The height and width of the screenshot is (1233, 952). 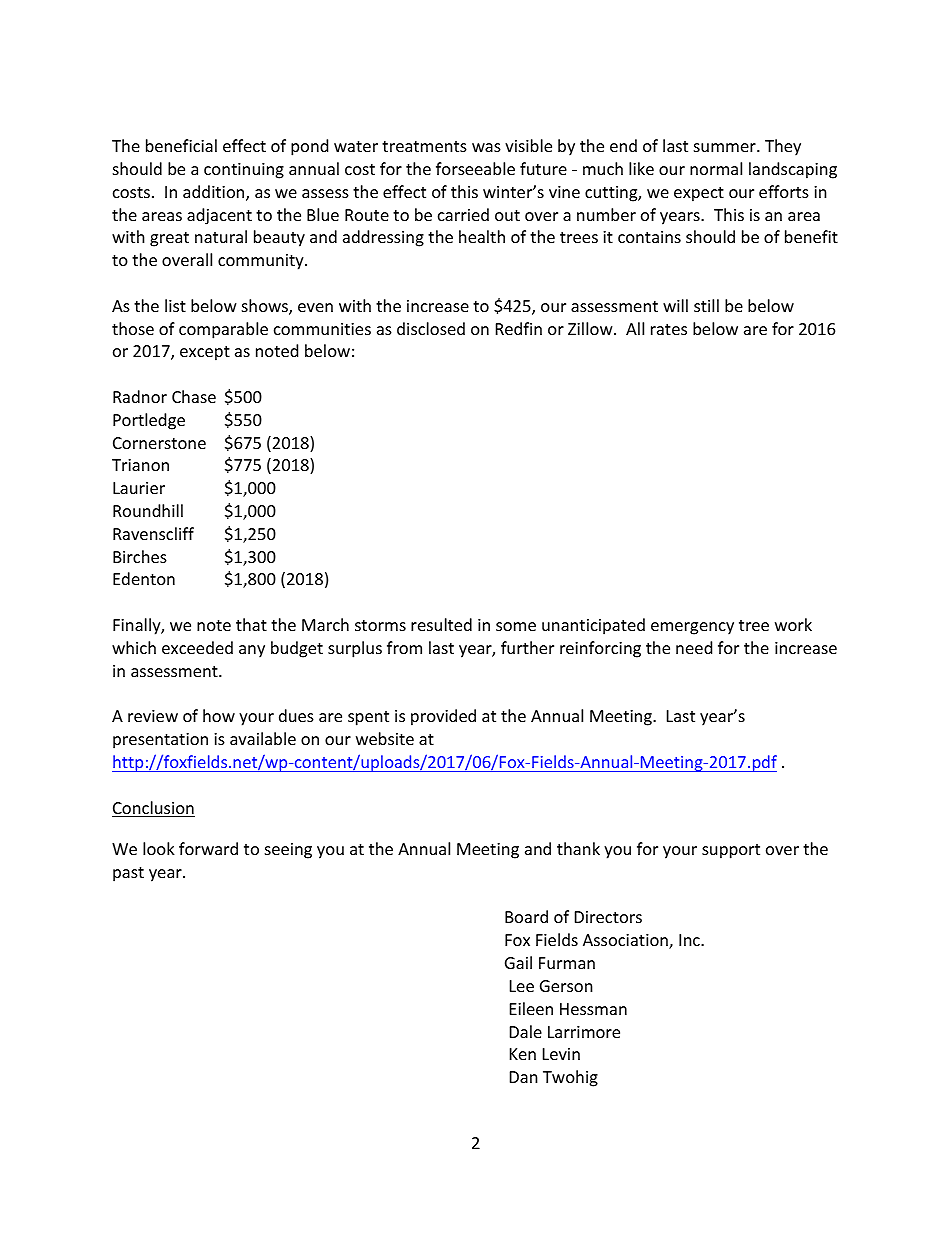 I want to click on normal, so click(x=716, y=168).
